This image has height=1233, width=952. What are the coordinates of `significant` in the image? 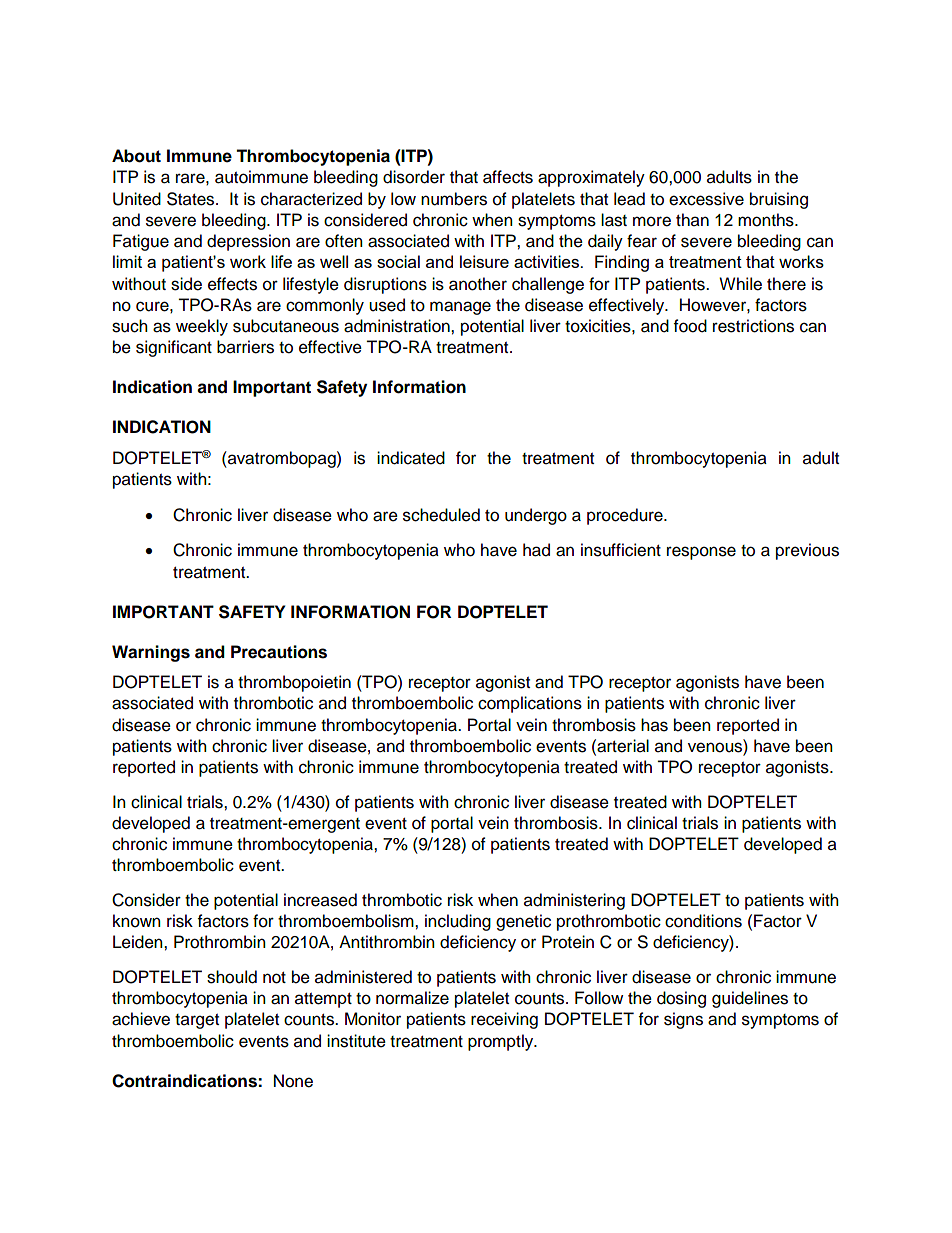 It's located at (174, 348).
